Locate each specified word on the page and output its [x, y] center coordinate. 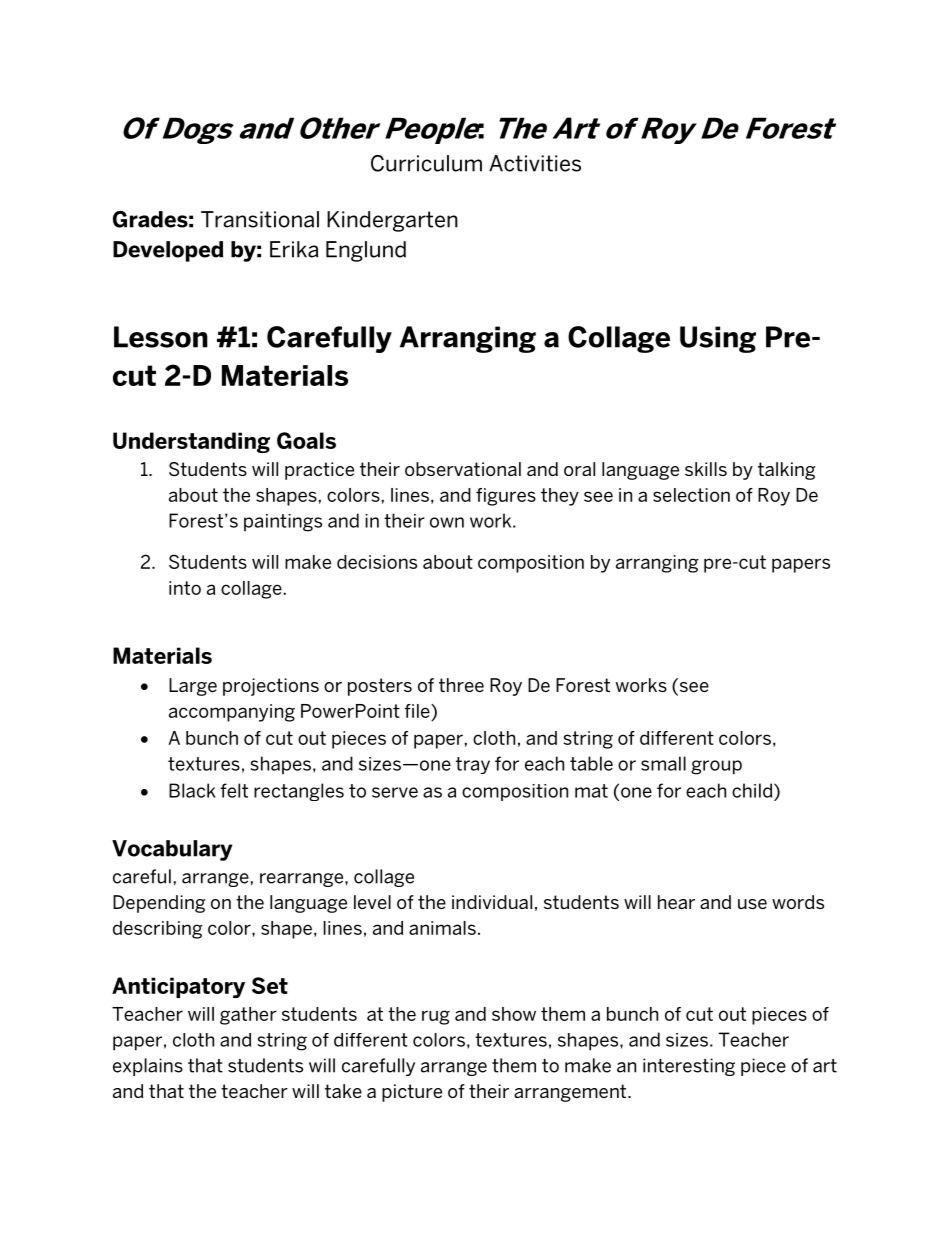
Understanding [191, 442]
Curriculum [426, 163]
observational [463, 469]
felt [234, 790]
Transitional [260, 219]
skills [706, 469]
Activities [535, 163]
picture [412, 1093]
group [716, 767]
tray [473, 765]
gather [248, 1016]
